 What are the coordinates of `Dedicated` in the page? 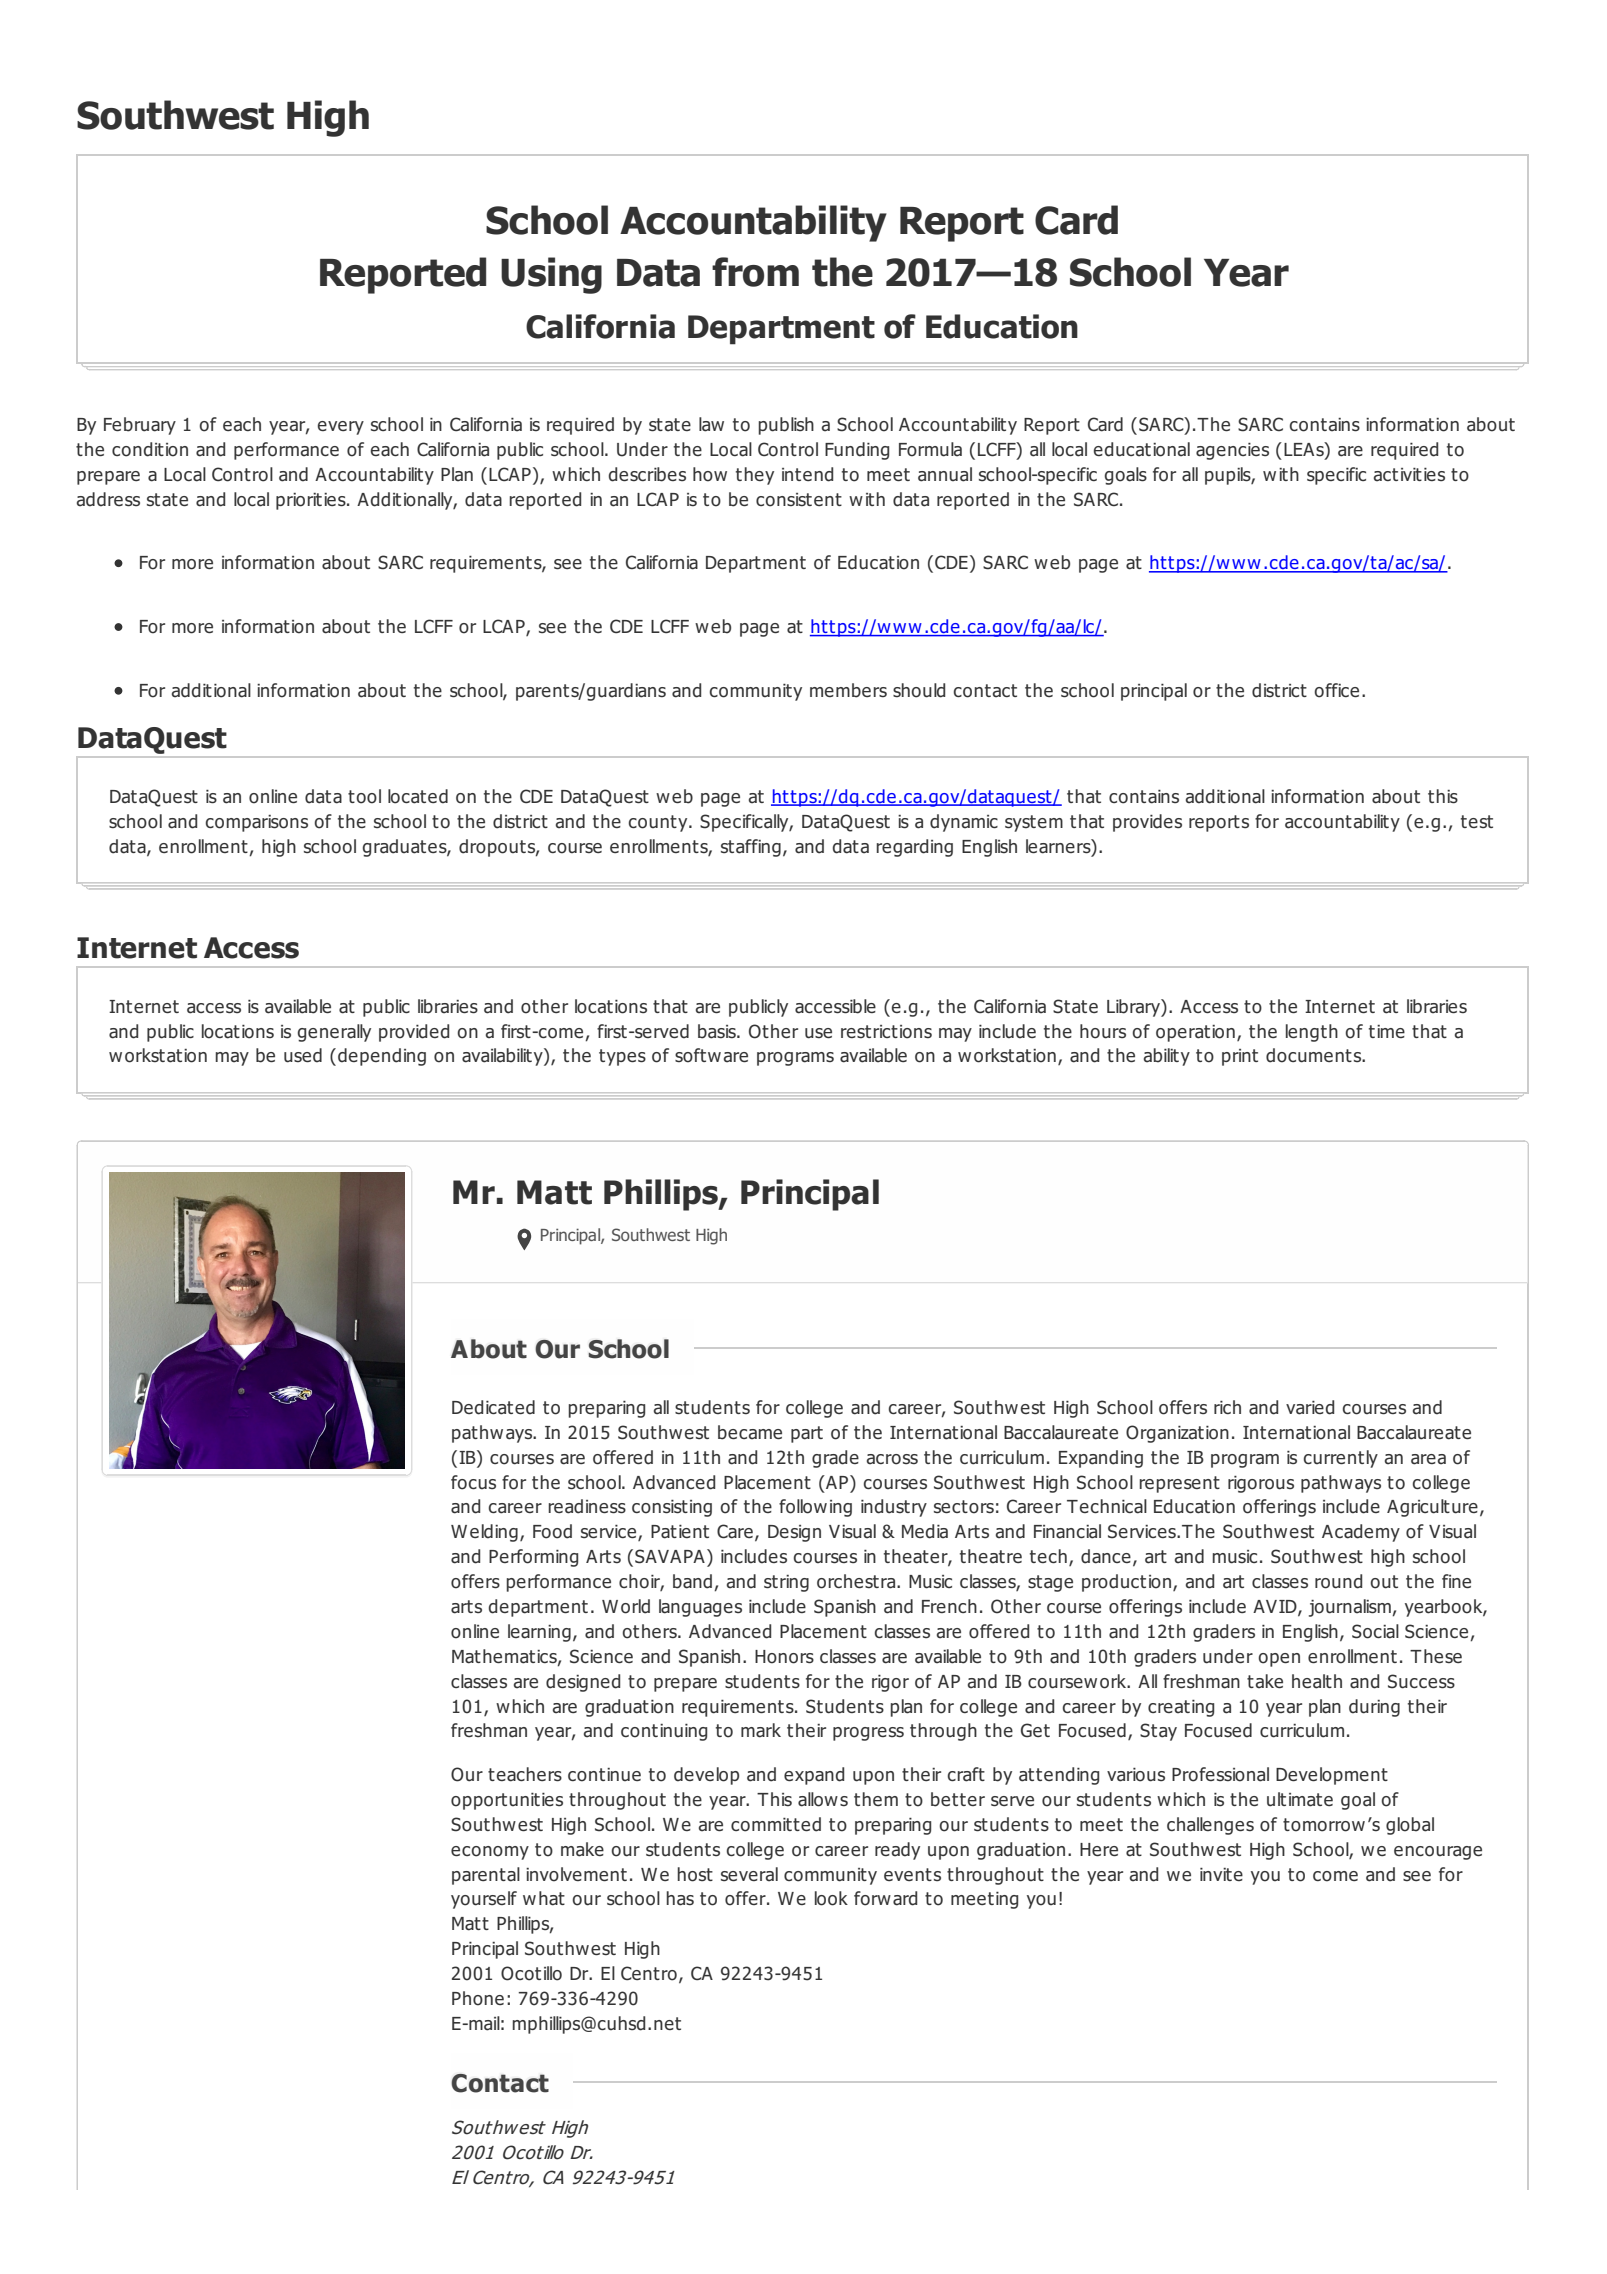 It's located at (493, 1407).
